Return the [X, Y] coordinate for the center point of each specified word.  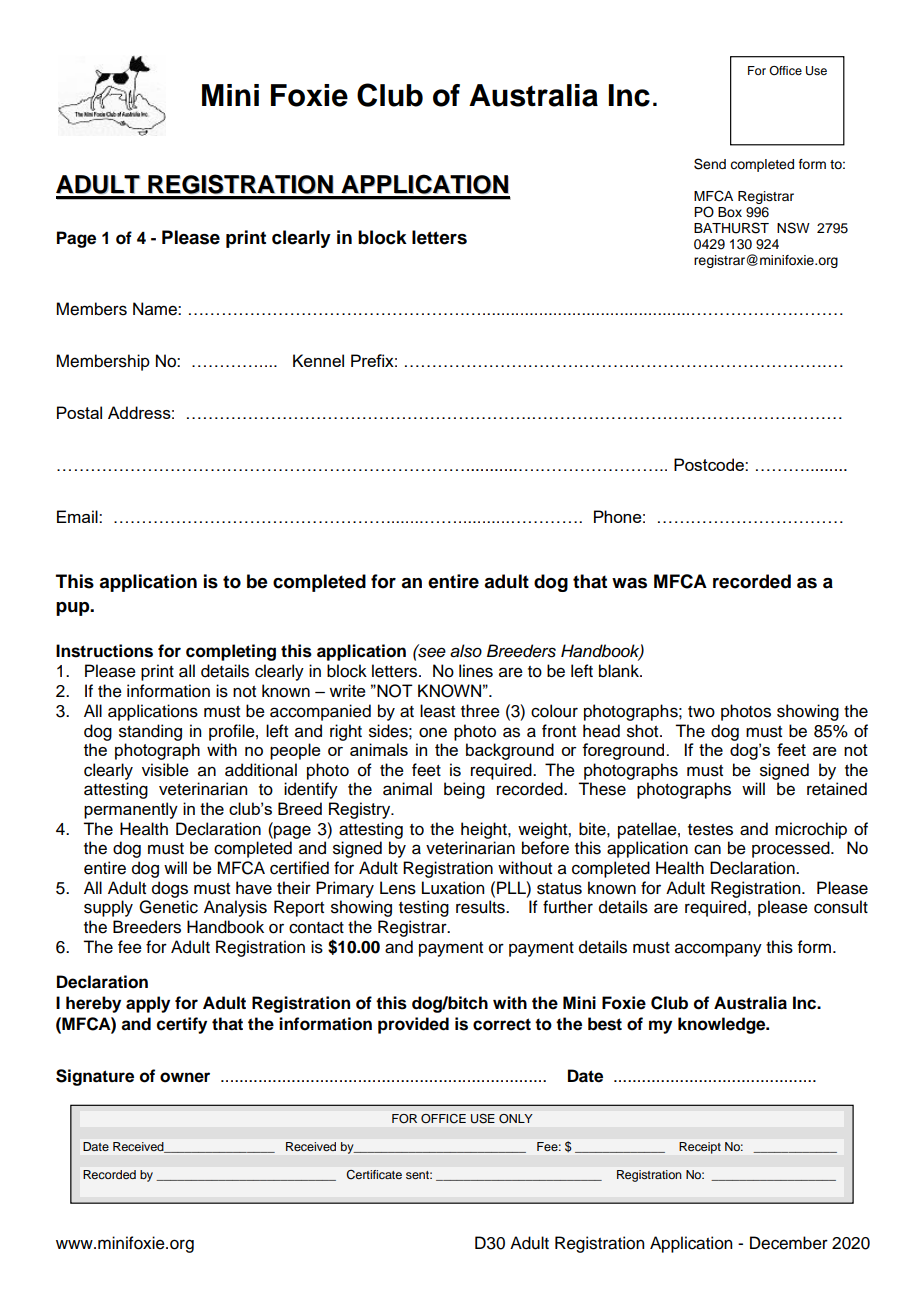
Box [730, 212]
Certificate [374, 1174]
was [629, 583]
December [789, 1243]
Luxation [453, 888]
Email [78, 516]
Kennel [318, 360]
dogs [170, 889]
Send [710, 164]
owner [185, 1077]
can [707, 849]
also [466, 651]
